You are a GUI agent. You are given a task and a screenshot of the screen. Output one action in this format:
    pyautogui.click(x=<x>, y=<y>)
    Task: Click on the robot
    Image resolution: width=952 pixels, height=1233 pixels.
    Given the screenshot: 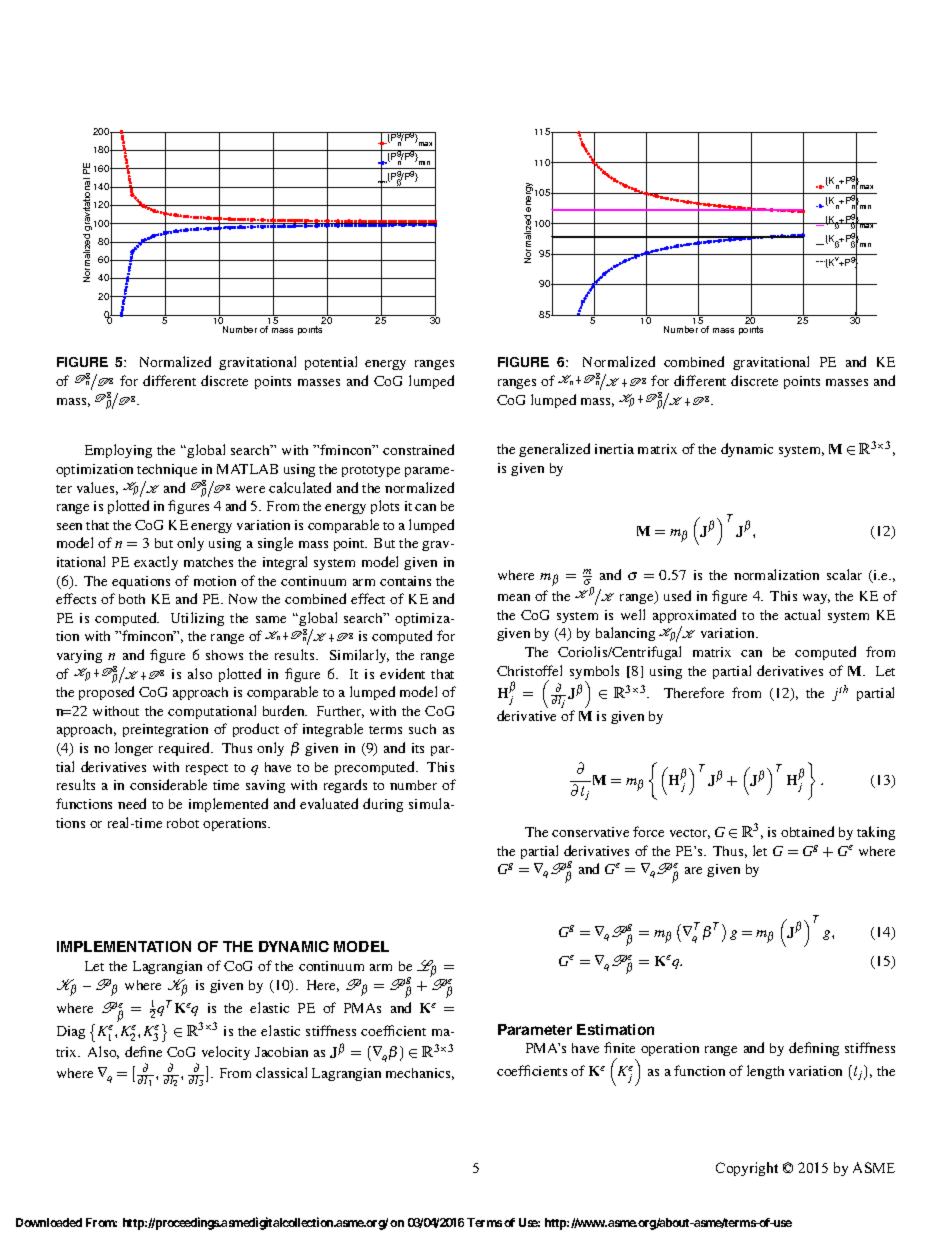 What is the action you would take?
    pyautogui.click(x=183, y=823)
